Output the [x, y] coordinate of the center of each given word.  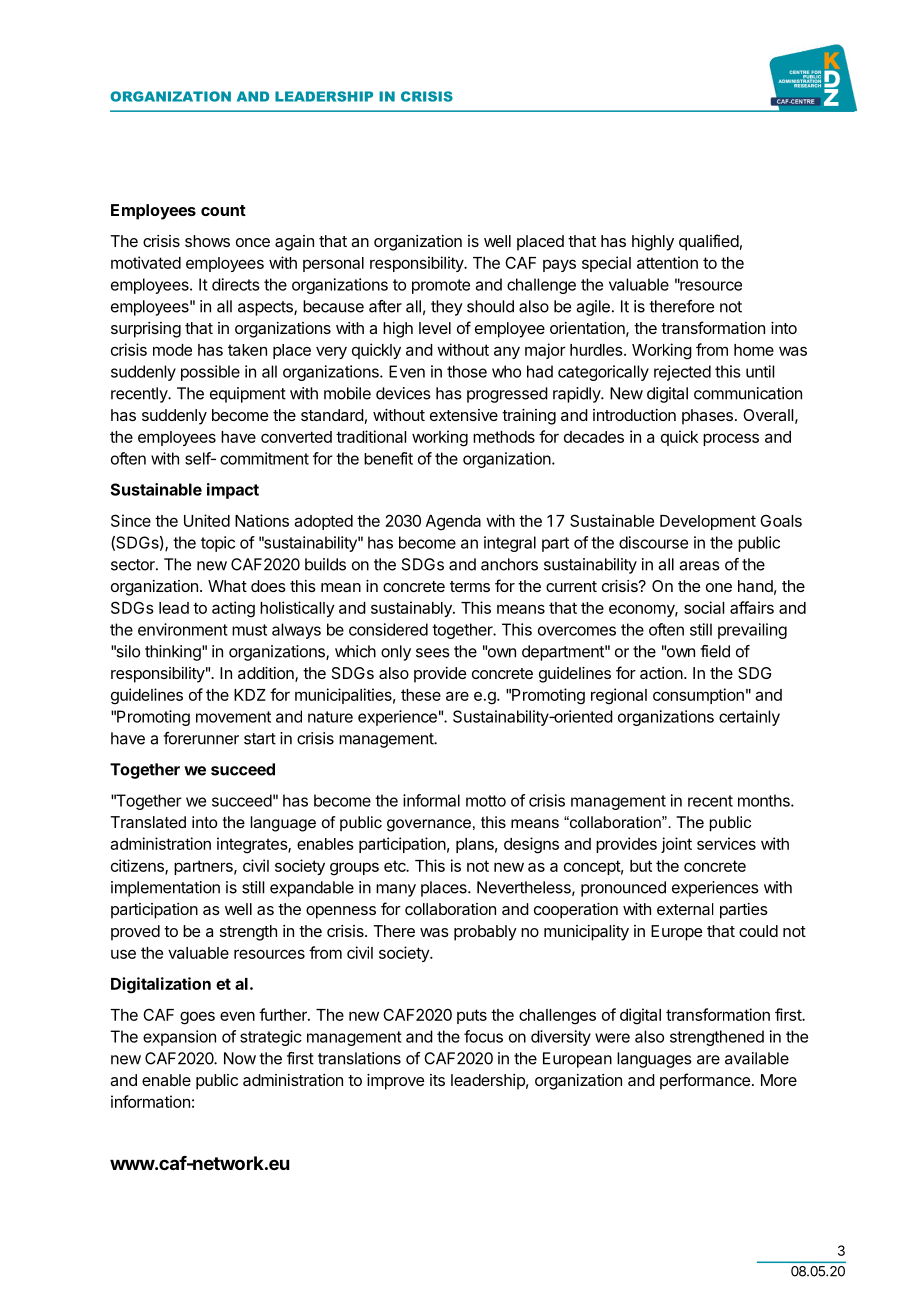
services [726, 843]
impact [233, 491]
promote [441, 286]
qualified [709, 242]
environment [183, 629]
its [437, 1080]
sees [433, 653]
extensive [464, 415]
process [731, 439]
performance [705, 1081]
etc [396, 866]
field [715, 651]
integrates [253, 845]
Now [240, 1058]
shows [207, 241]
